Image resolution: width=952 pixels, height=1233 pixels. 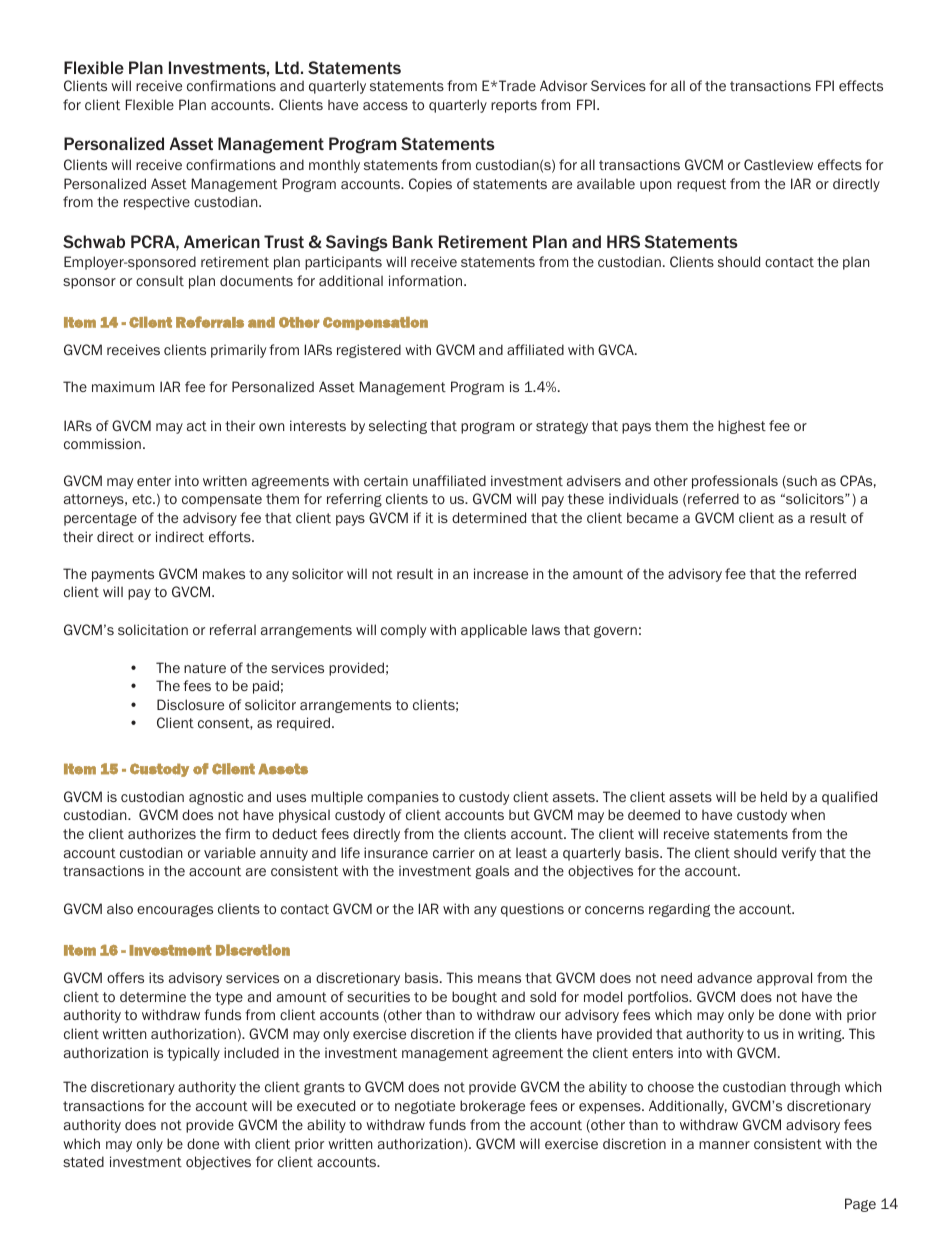 What do you see at coordinates (492, 872) in the screenshot?
I see `goals` at bounding box center [492, 872].
